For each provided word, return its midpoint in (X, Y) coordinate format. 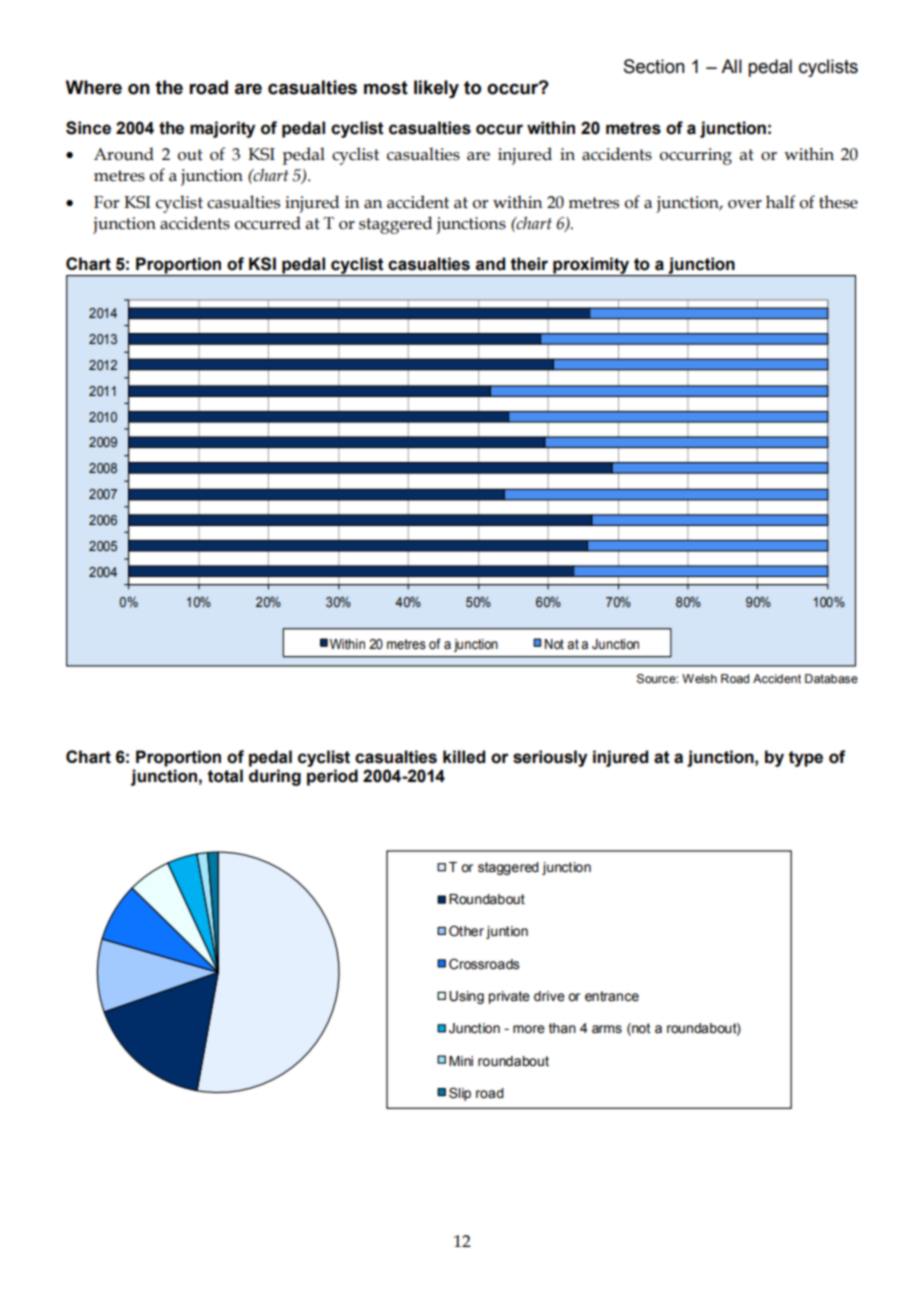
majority (222, 129)
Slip (460, 1094)
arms (607, 1029)
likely (436, 89)
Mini (461, 1061)
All (731, 66)
